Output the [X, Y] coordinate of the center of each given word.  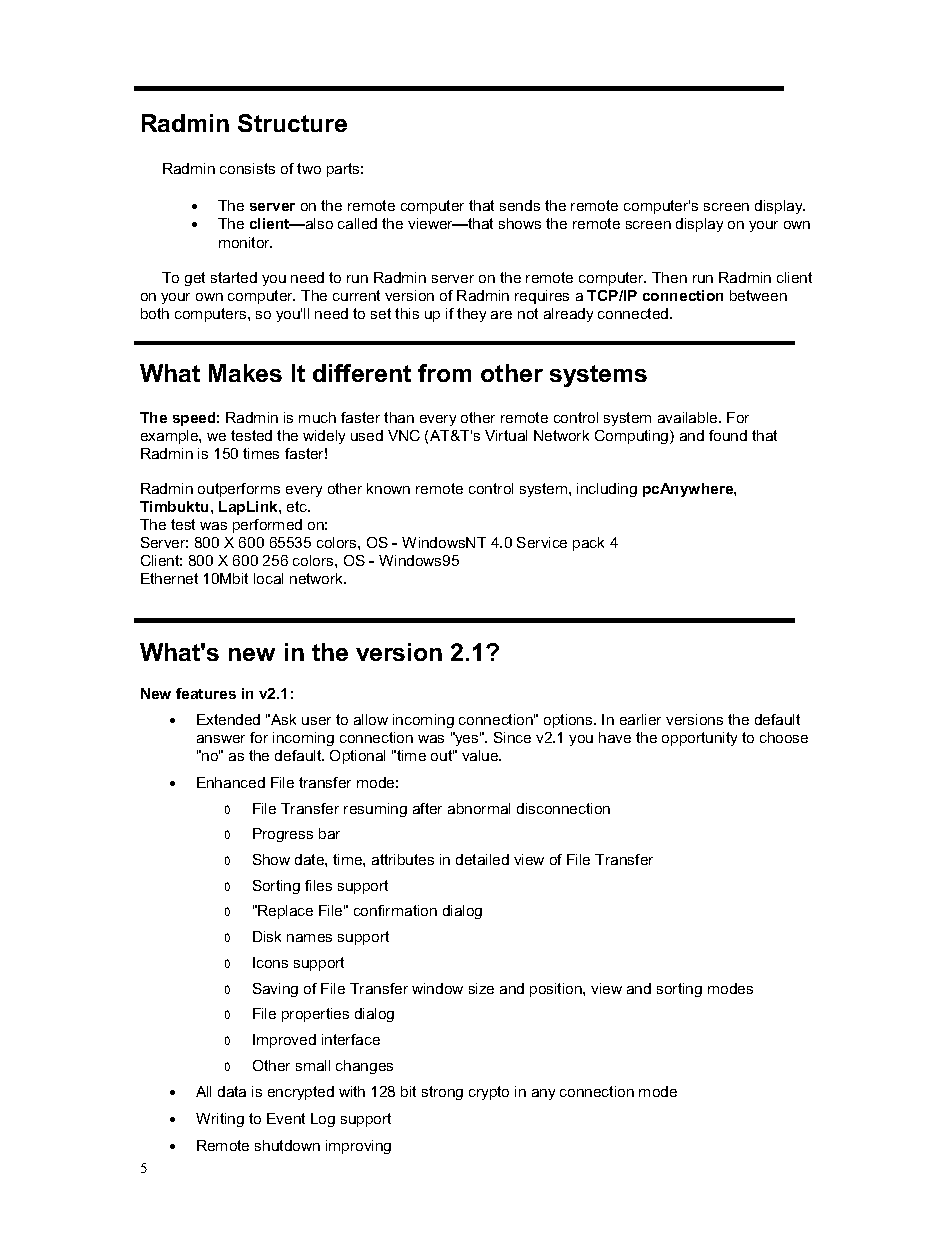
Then [669, 277]
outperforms [239, 490]
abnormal [479, 808]
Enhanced [231, 782]
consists [247, 168]
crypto [489, 1093]
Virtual [506, 435]
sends [520, 205]
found [728, 435]
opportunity [699, 739]
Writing [220, 1120]
